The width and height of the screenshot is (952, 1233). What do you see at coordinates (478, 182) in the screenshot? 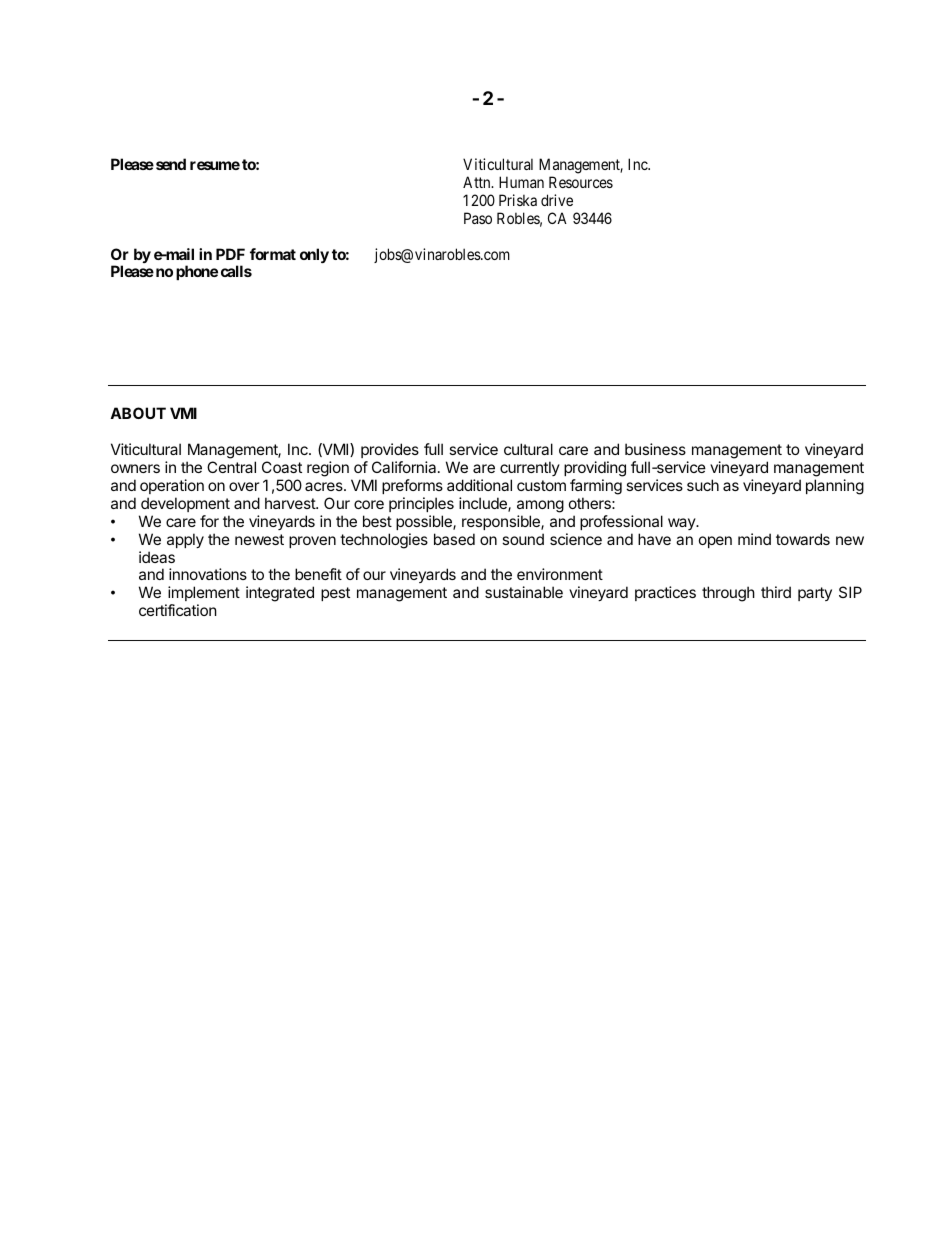
I see `Attn` at bounding box center [478, 182].
